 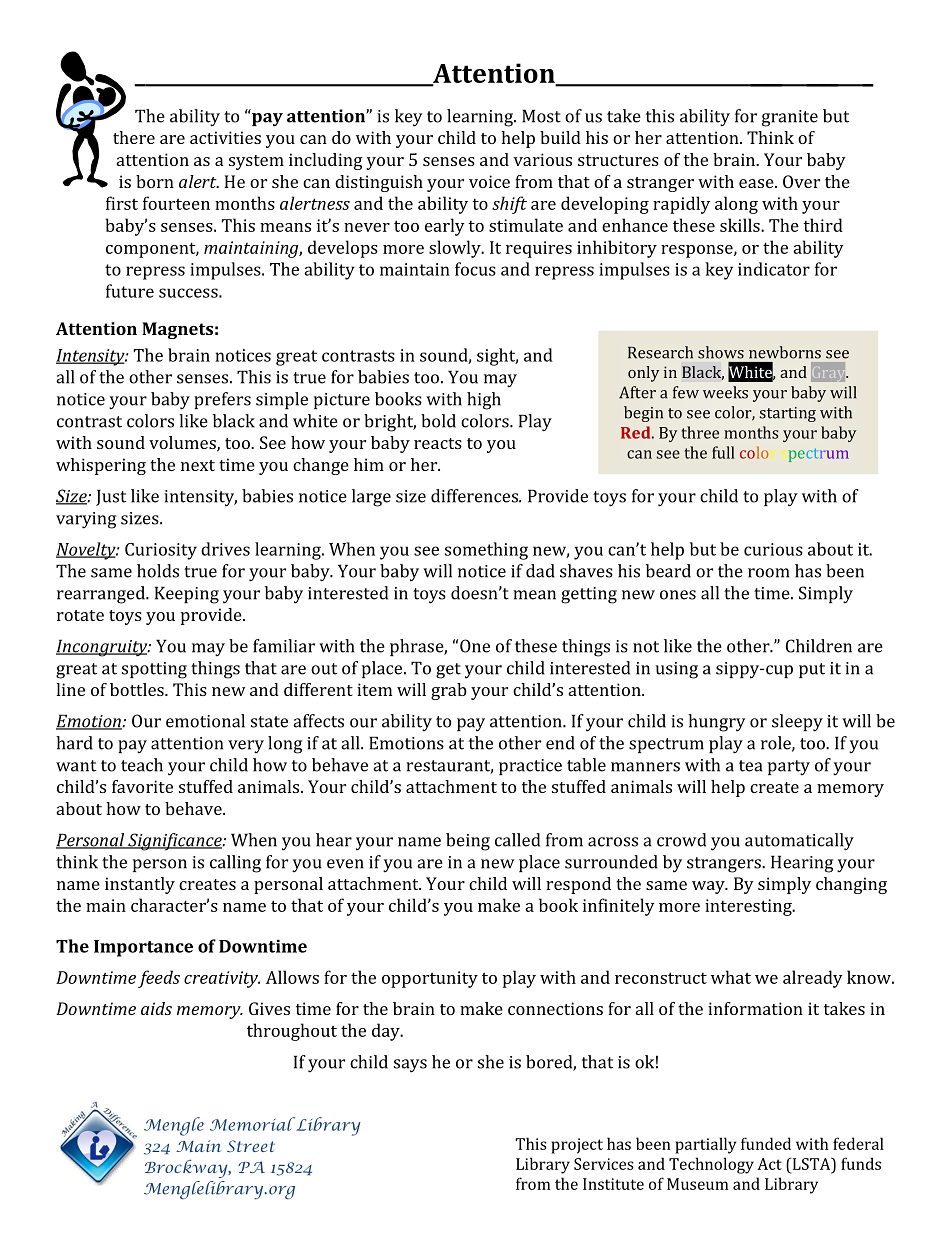 I want to click on ease, so click(x=757, y=183).
